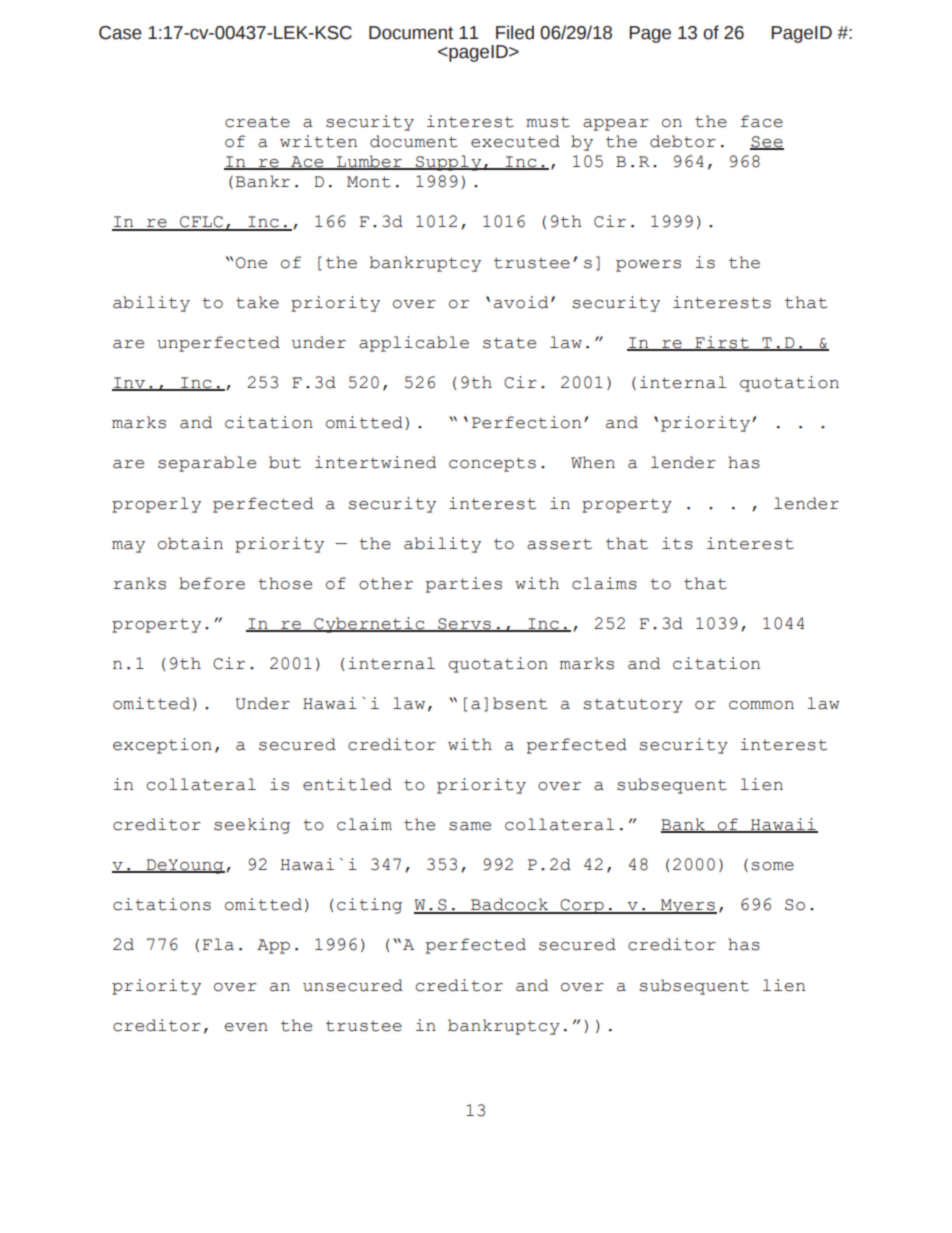  What do you see at coordinates (515, 32) in the document?
I see `Filed` at bounding box center [515, 32].
